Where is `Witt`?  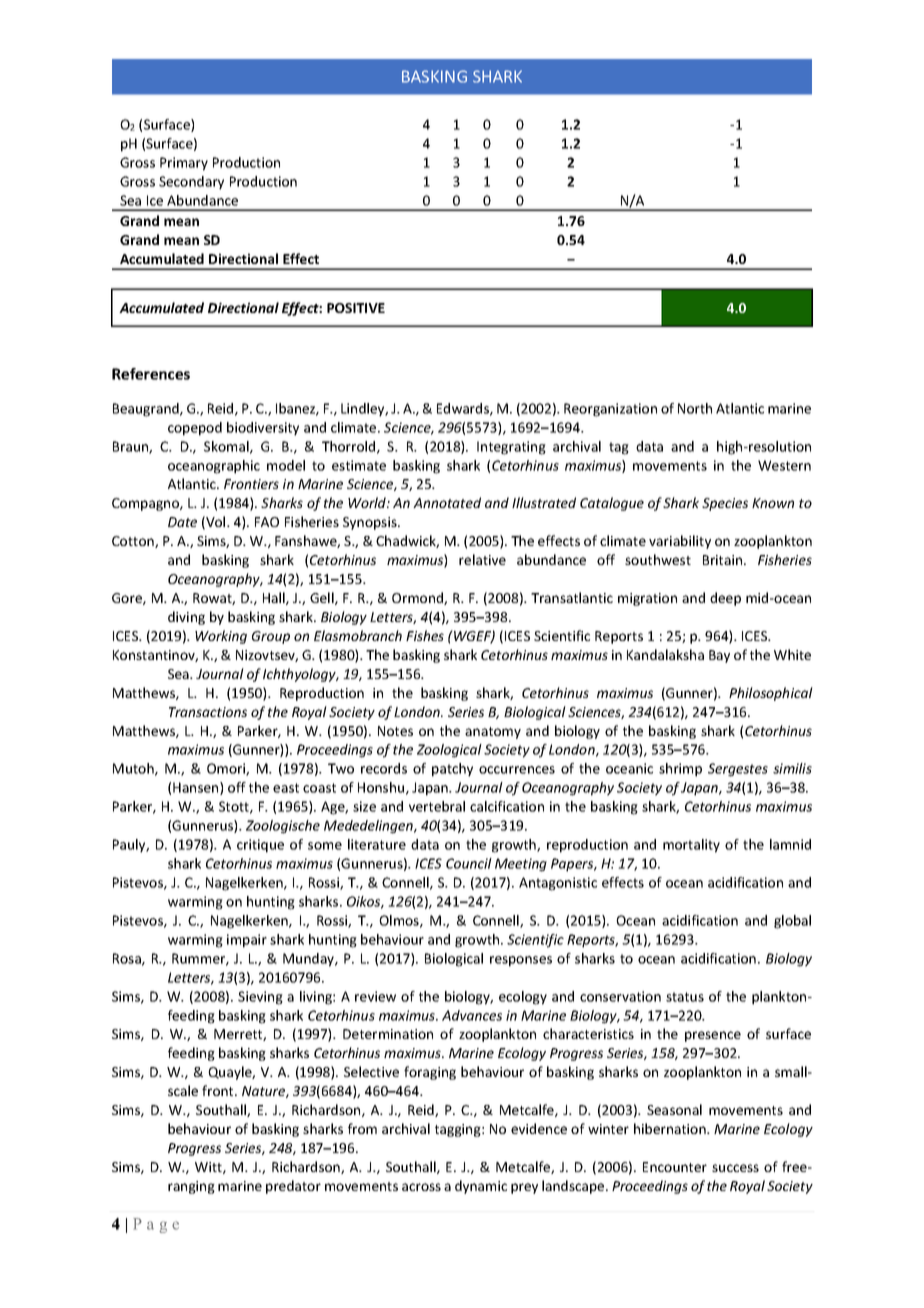 Witt is located at coordinates (209, 1168).
